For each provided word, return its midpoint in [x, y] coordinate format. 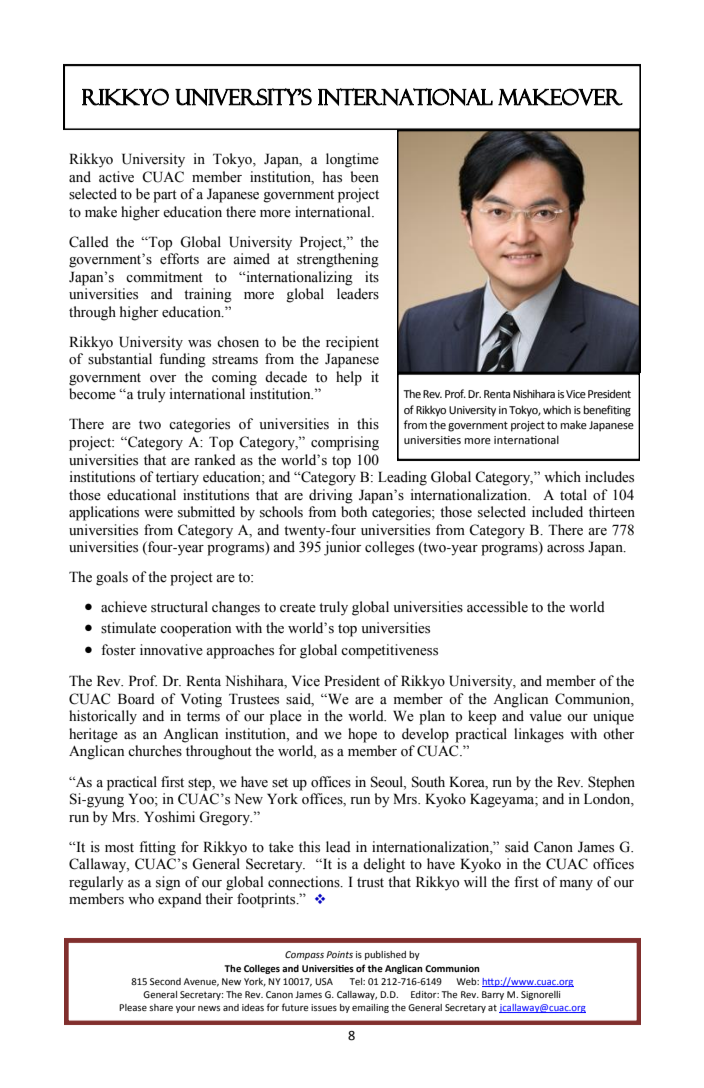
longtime [352, 160]
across [565, 549]
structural [179, 607]
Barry [493, 995]
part [165, 196]
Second [165, 981]
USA [324, 981]
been [365, 177]
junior [342, 548]
